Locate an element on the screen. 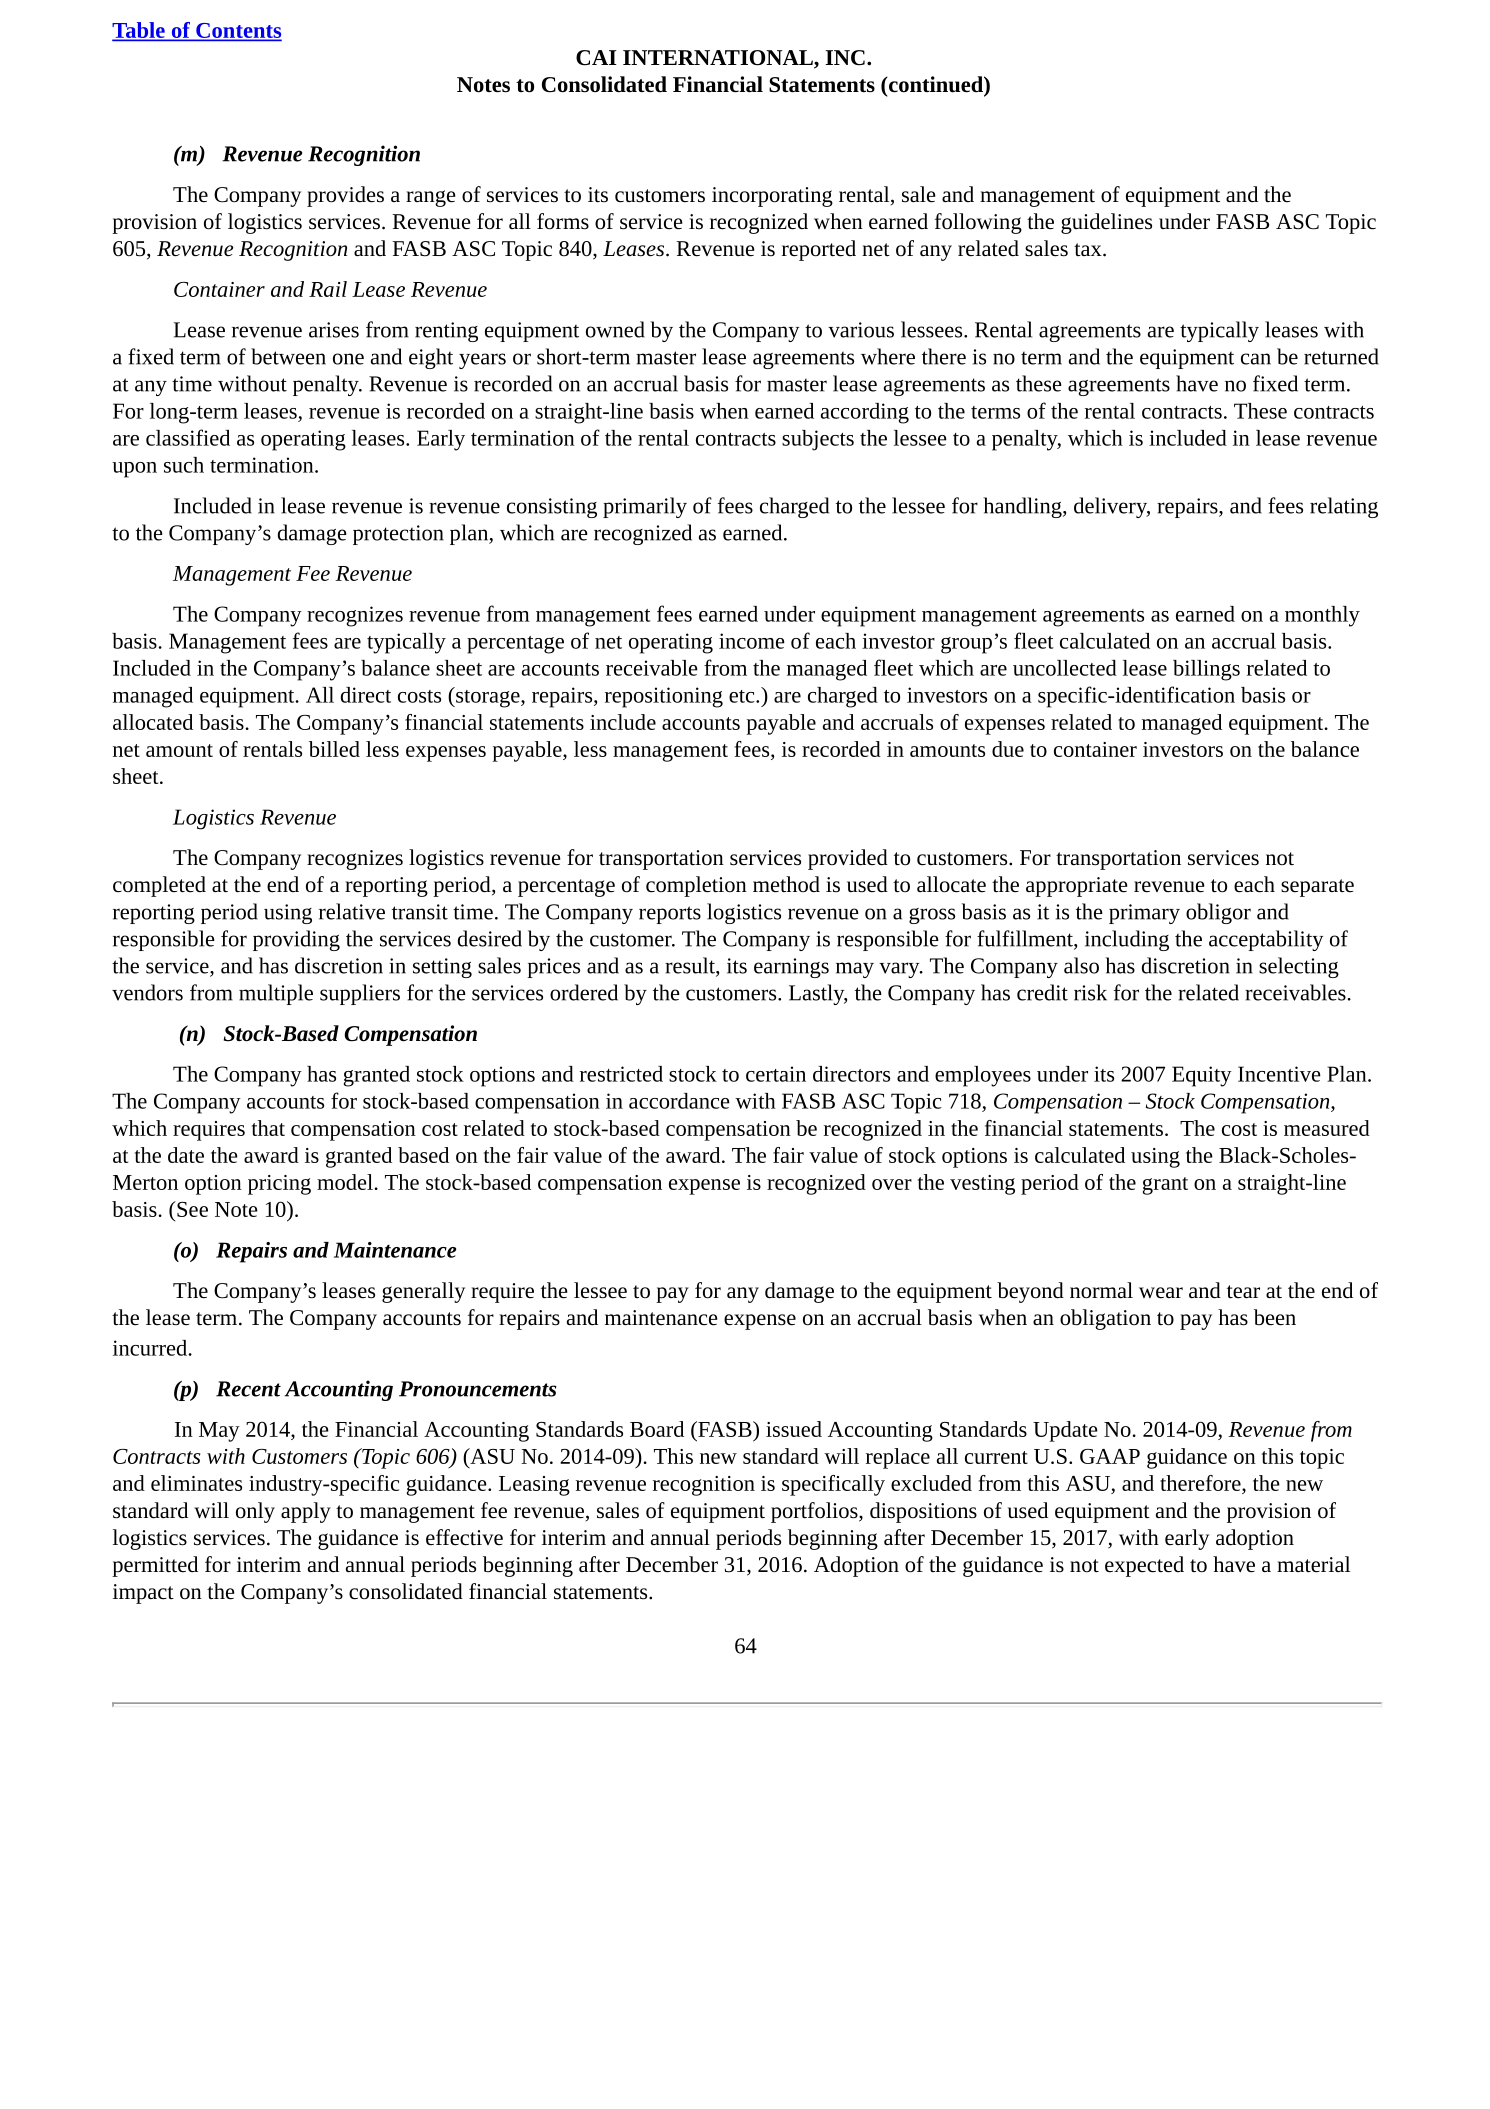  Contents is located at coordinates (238, 32).
